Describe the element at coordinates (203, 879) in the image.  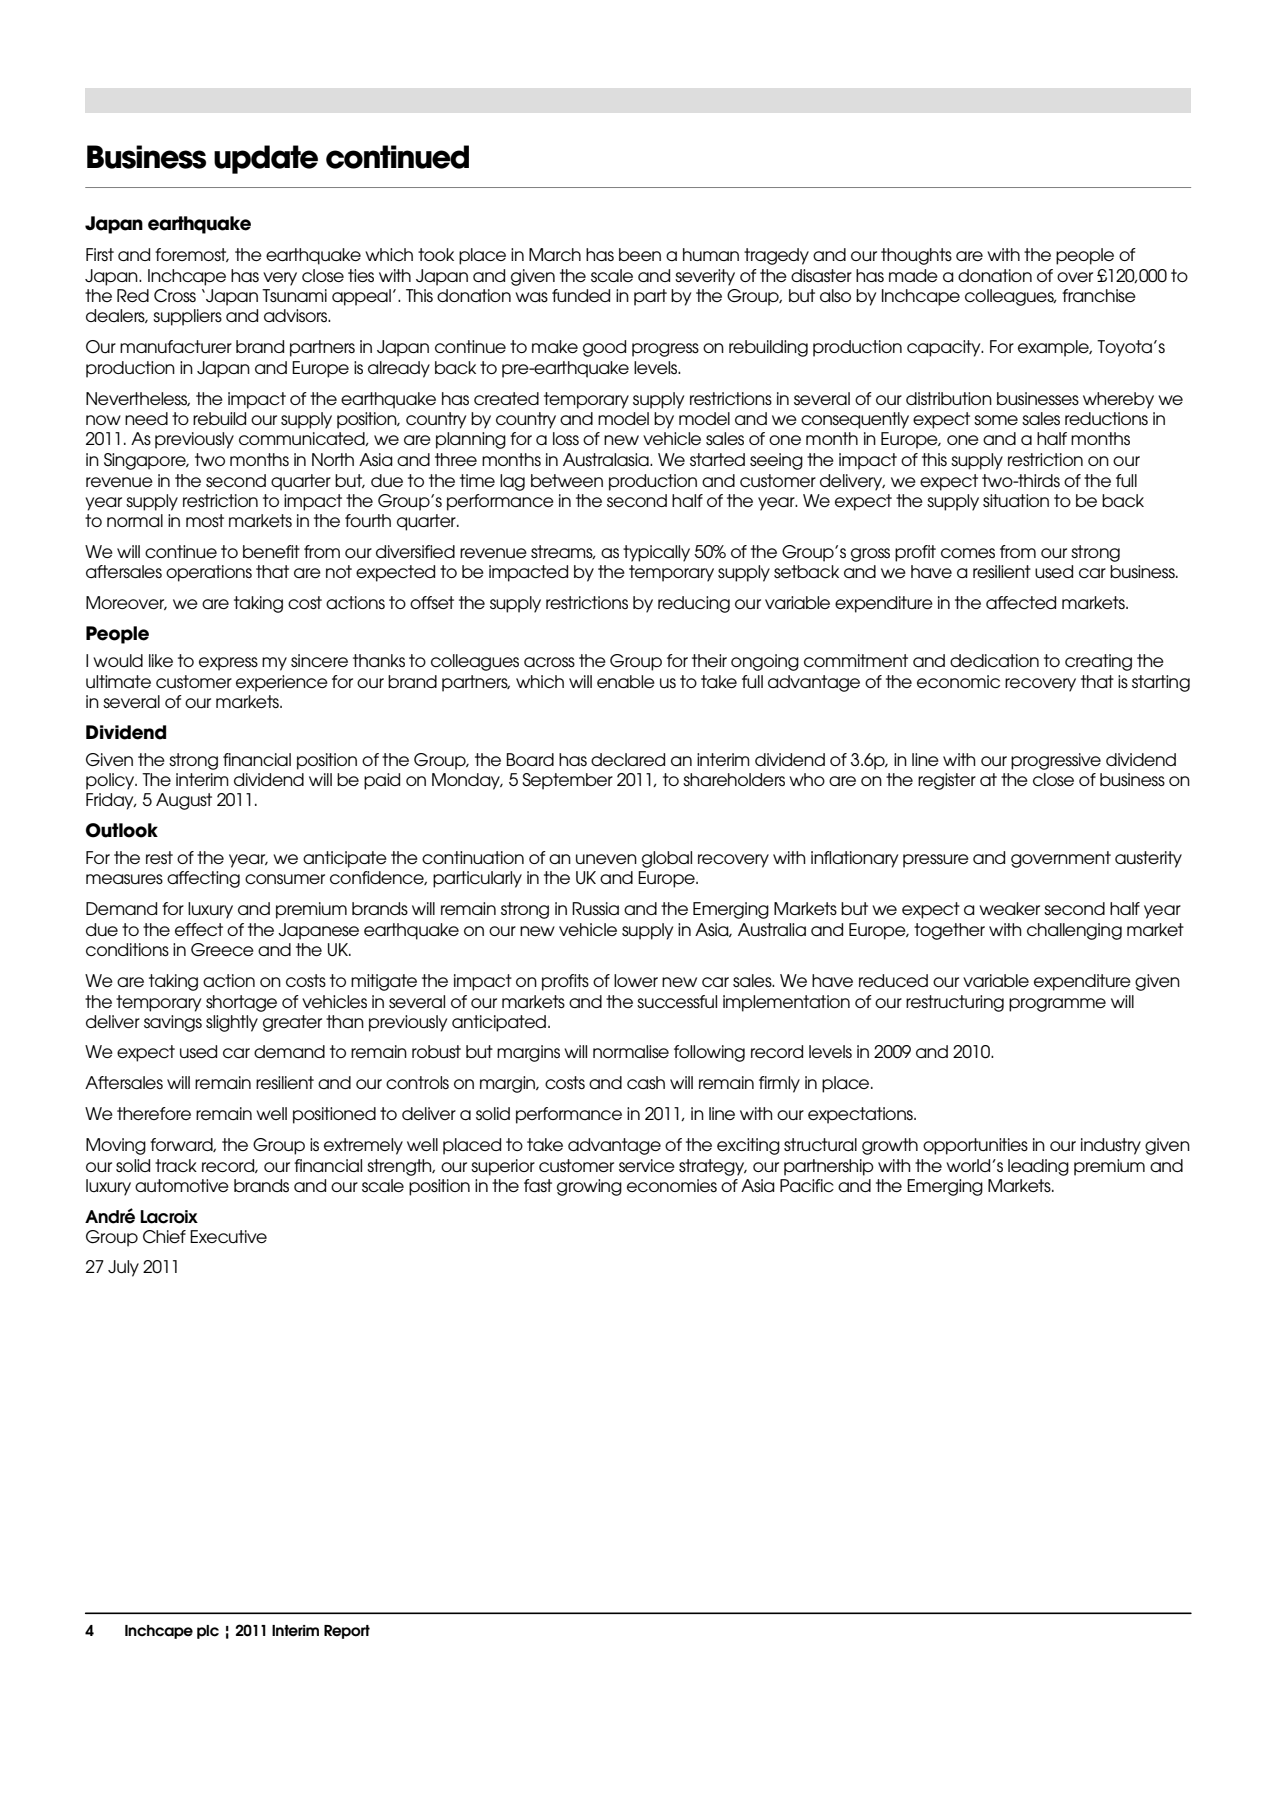
I see `affecting` at that location.
